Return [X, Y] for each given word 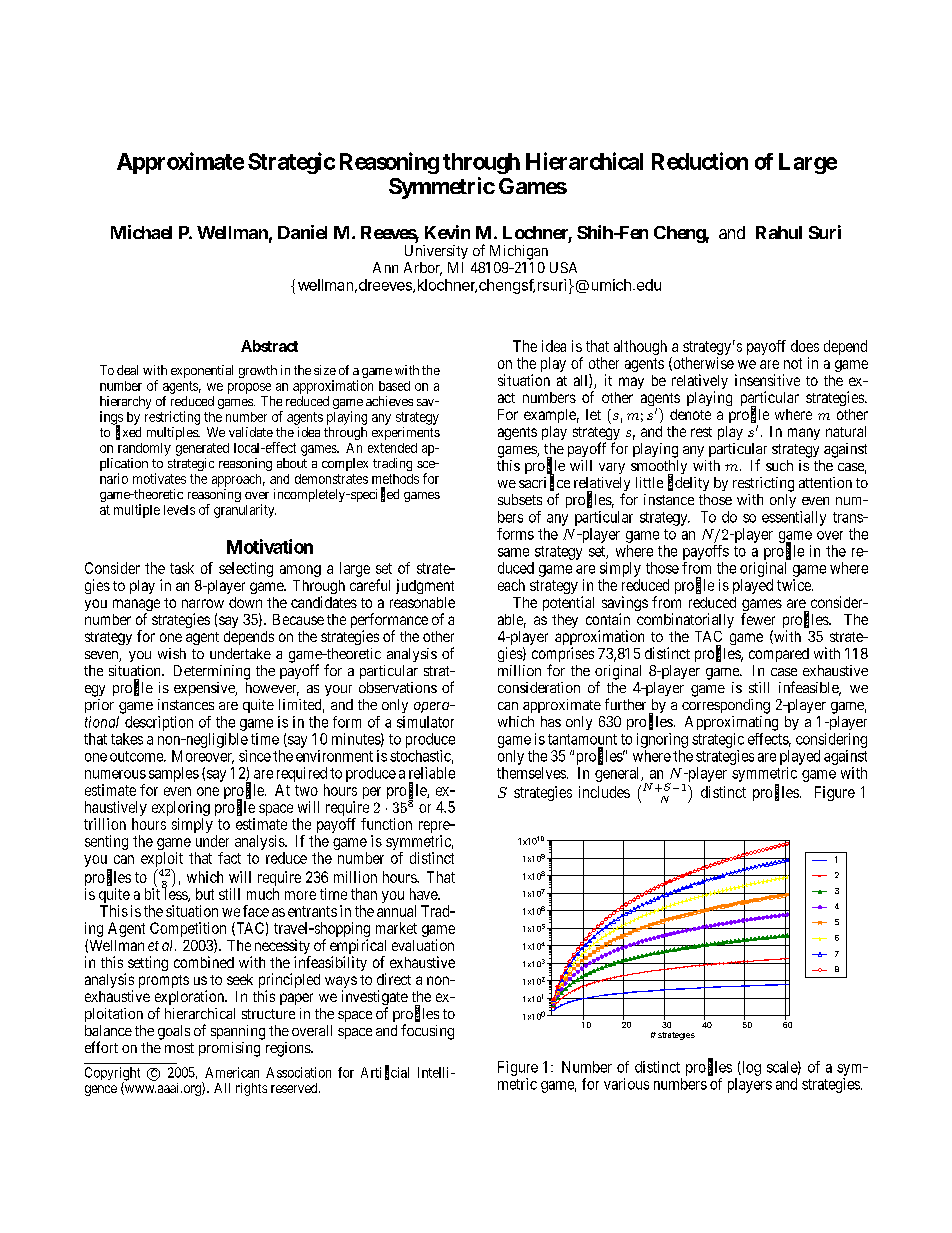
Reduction [700, 161]
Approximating [731, 723]
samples [174, 774]
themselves [531, 773]
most [179, 1048]
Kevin [447, 232]
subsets [520, 499]
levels [179, 510]
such [779, 465]
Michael [141, 232]
